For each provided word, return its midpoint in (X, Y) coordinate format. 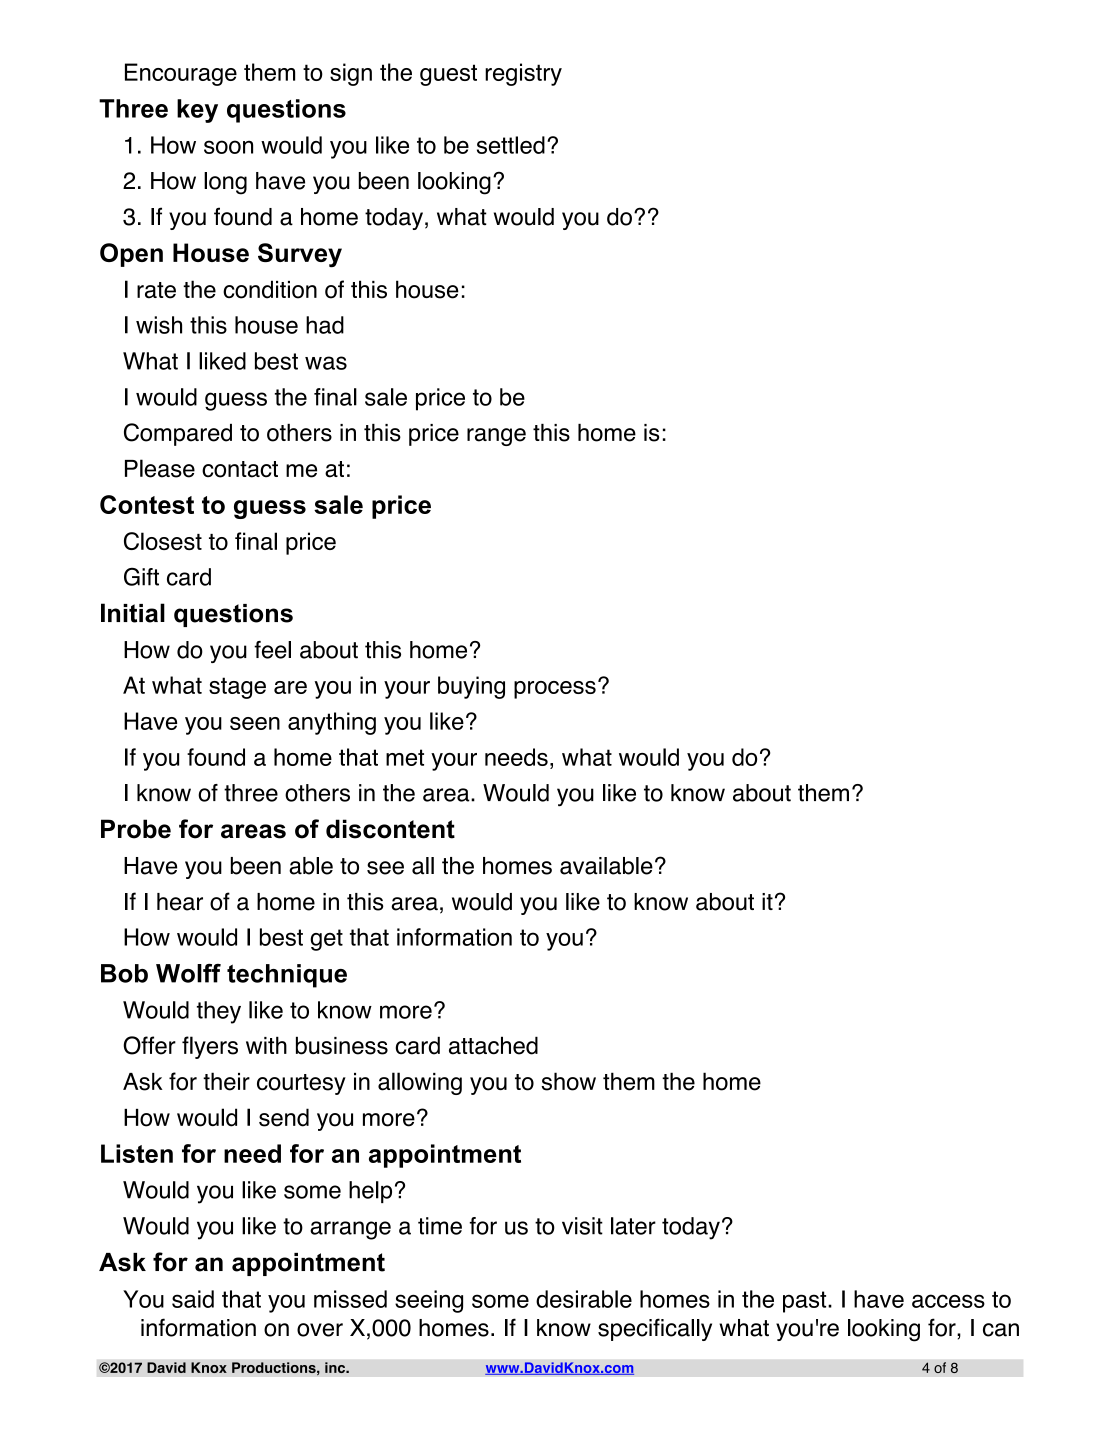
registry (523, 74)
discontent (390, 829)
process (555, 690)
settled (511, 145)
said (193, 1299)
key (197, 111)
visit (582, 1226)
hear (180, 902)
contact (240, 469)
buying (471, 687)
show (568, 1081)
